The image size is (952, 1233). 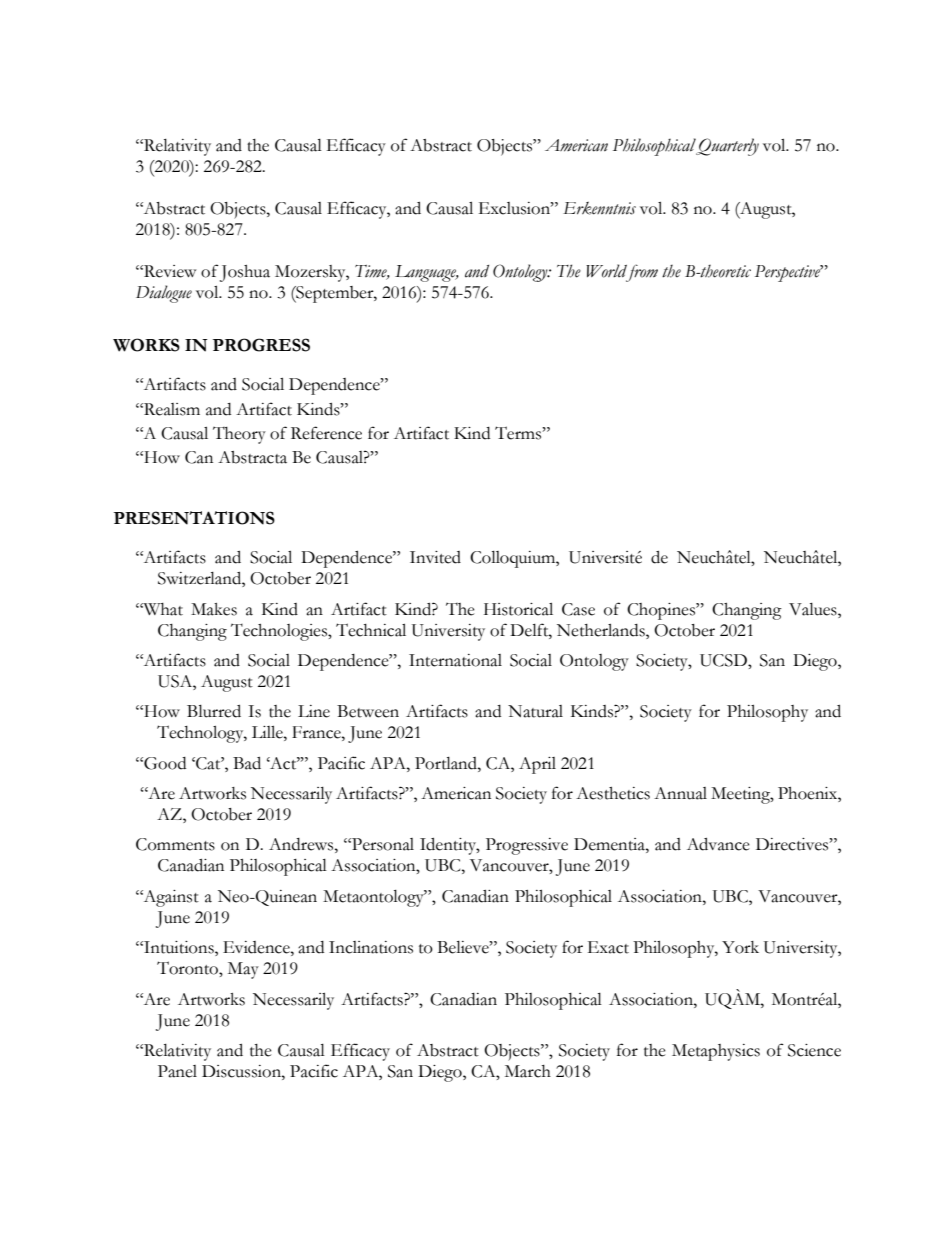 I want to click on Theory, so click(x=239, y=435).
